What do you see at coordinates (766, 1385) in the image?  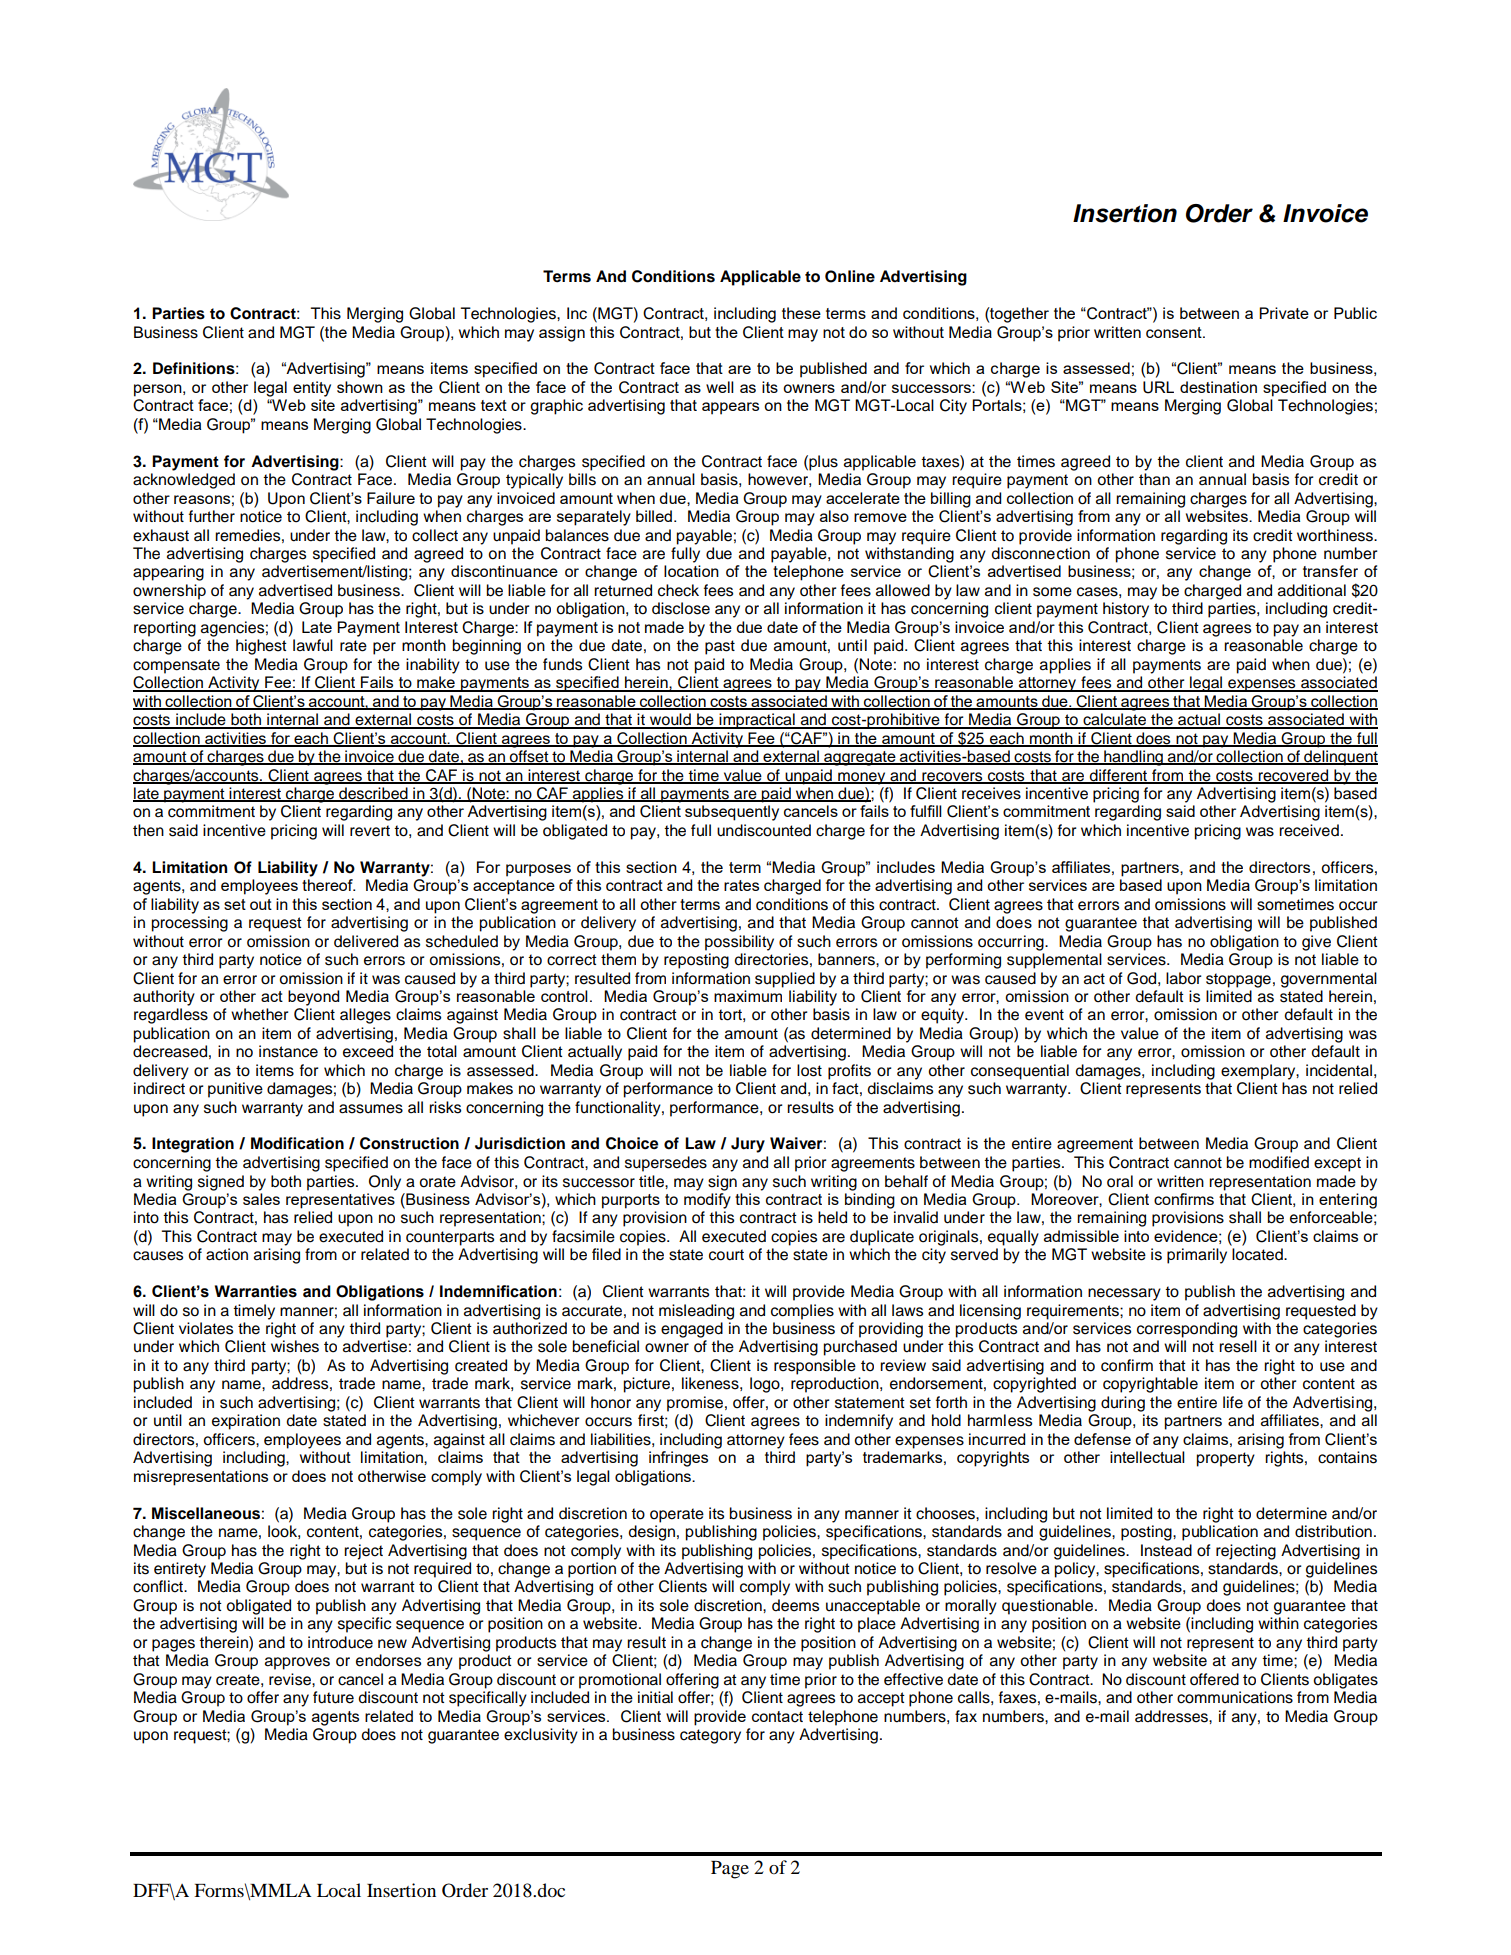 I see `logo` at bounding box center [766, 1385].
